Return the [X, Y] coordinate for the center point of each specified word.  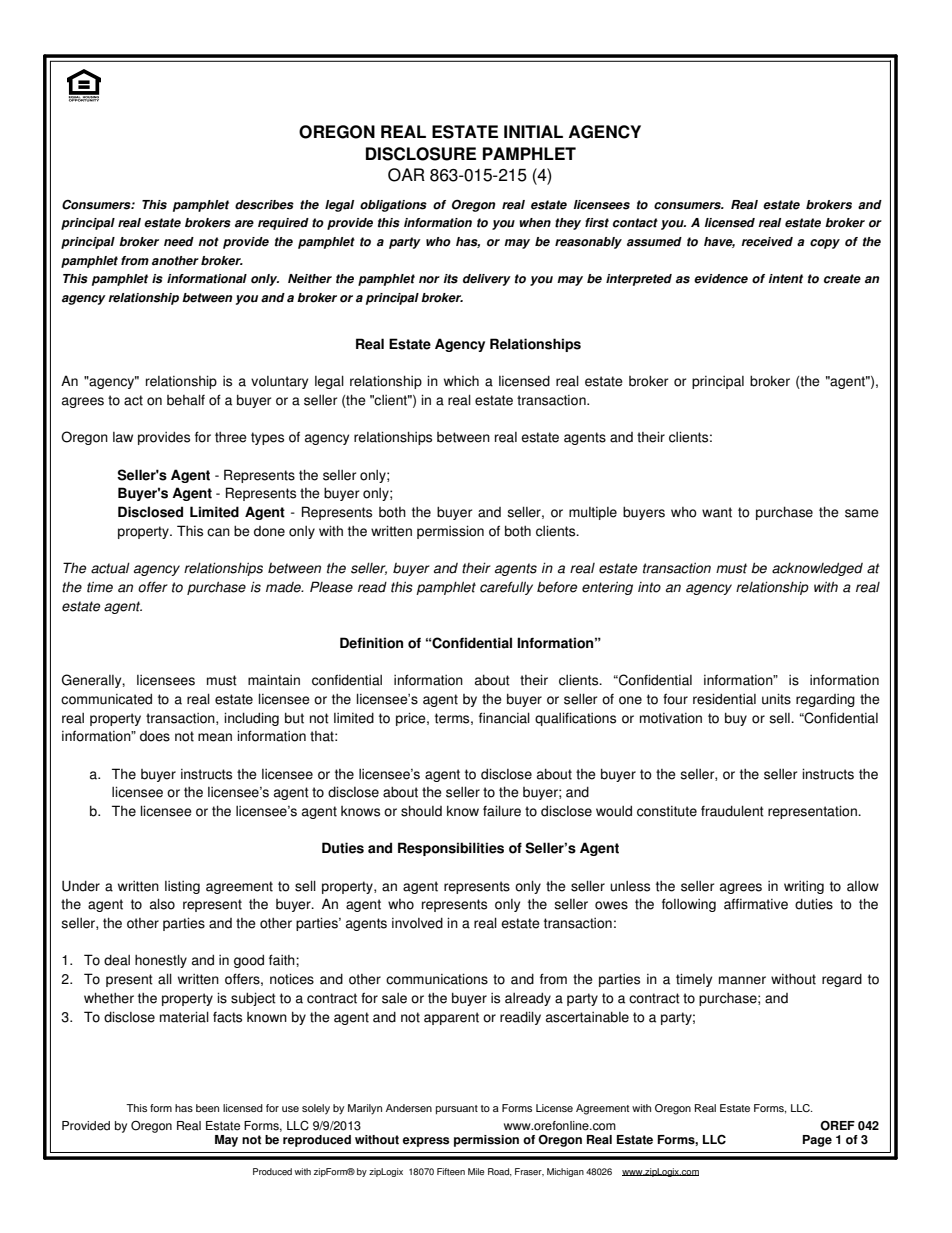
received [767, 242]
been [207, 1108]
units [776, 699]
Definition [371, 643]
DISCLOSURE [421, 154]
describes [264, 205]
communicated [106, 699]
